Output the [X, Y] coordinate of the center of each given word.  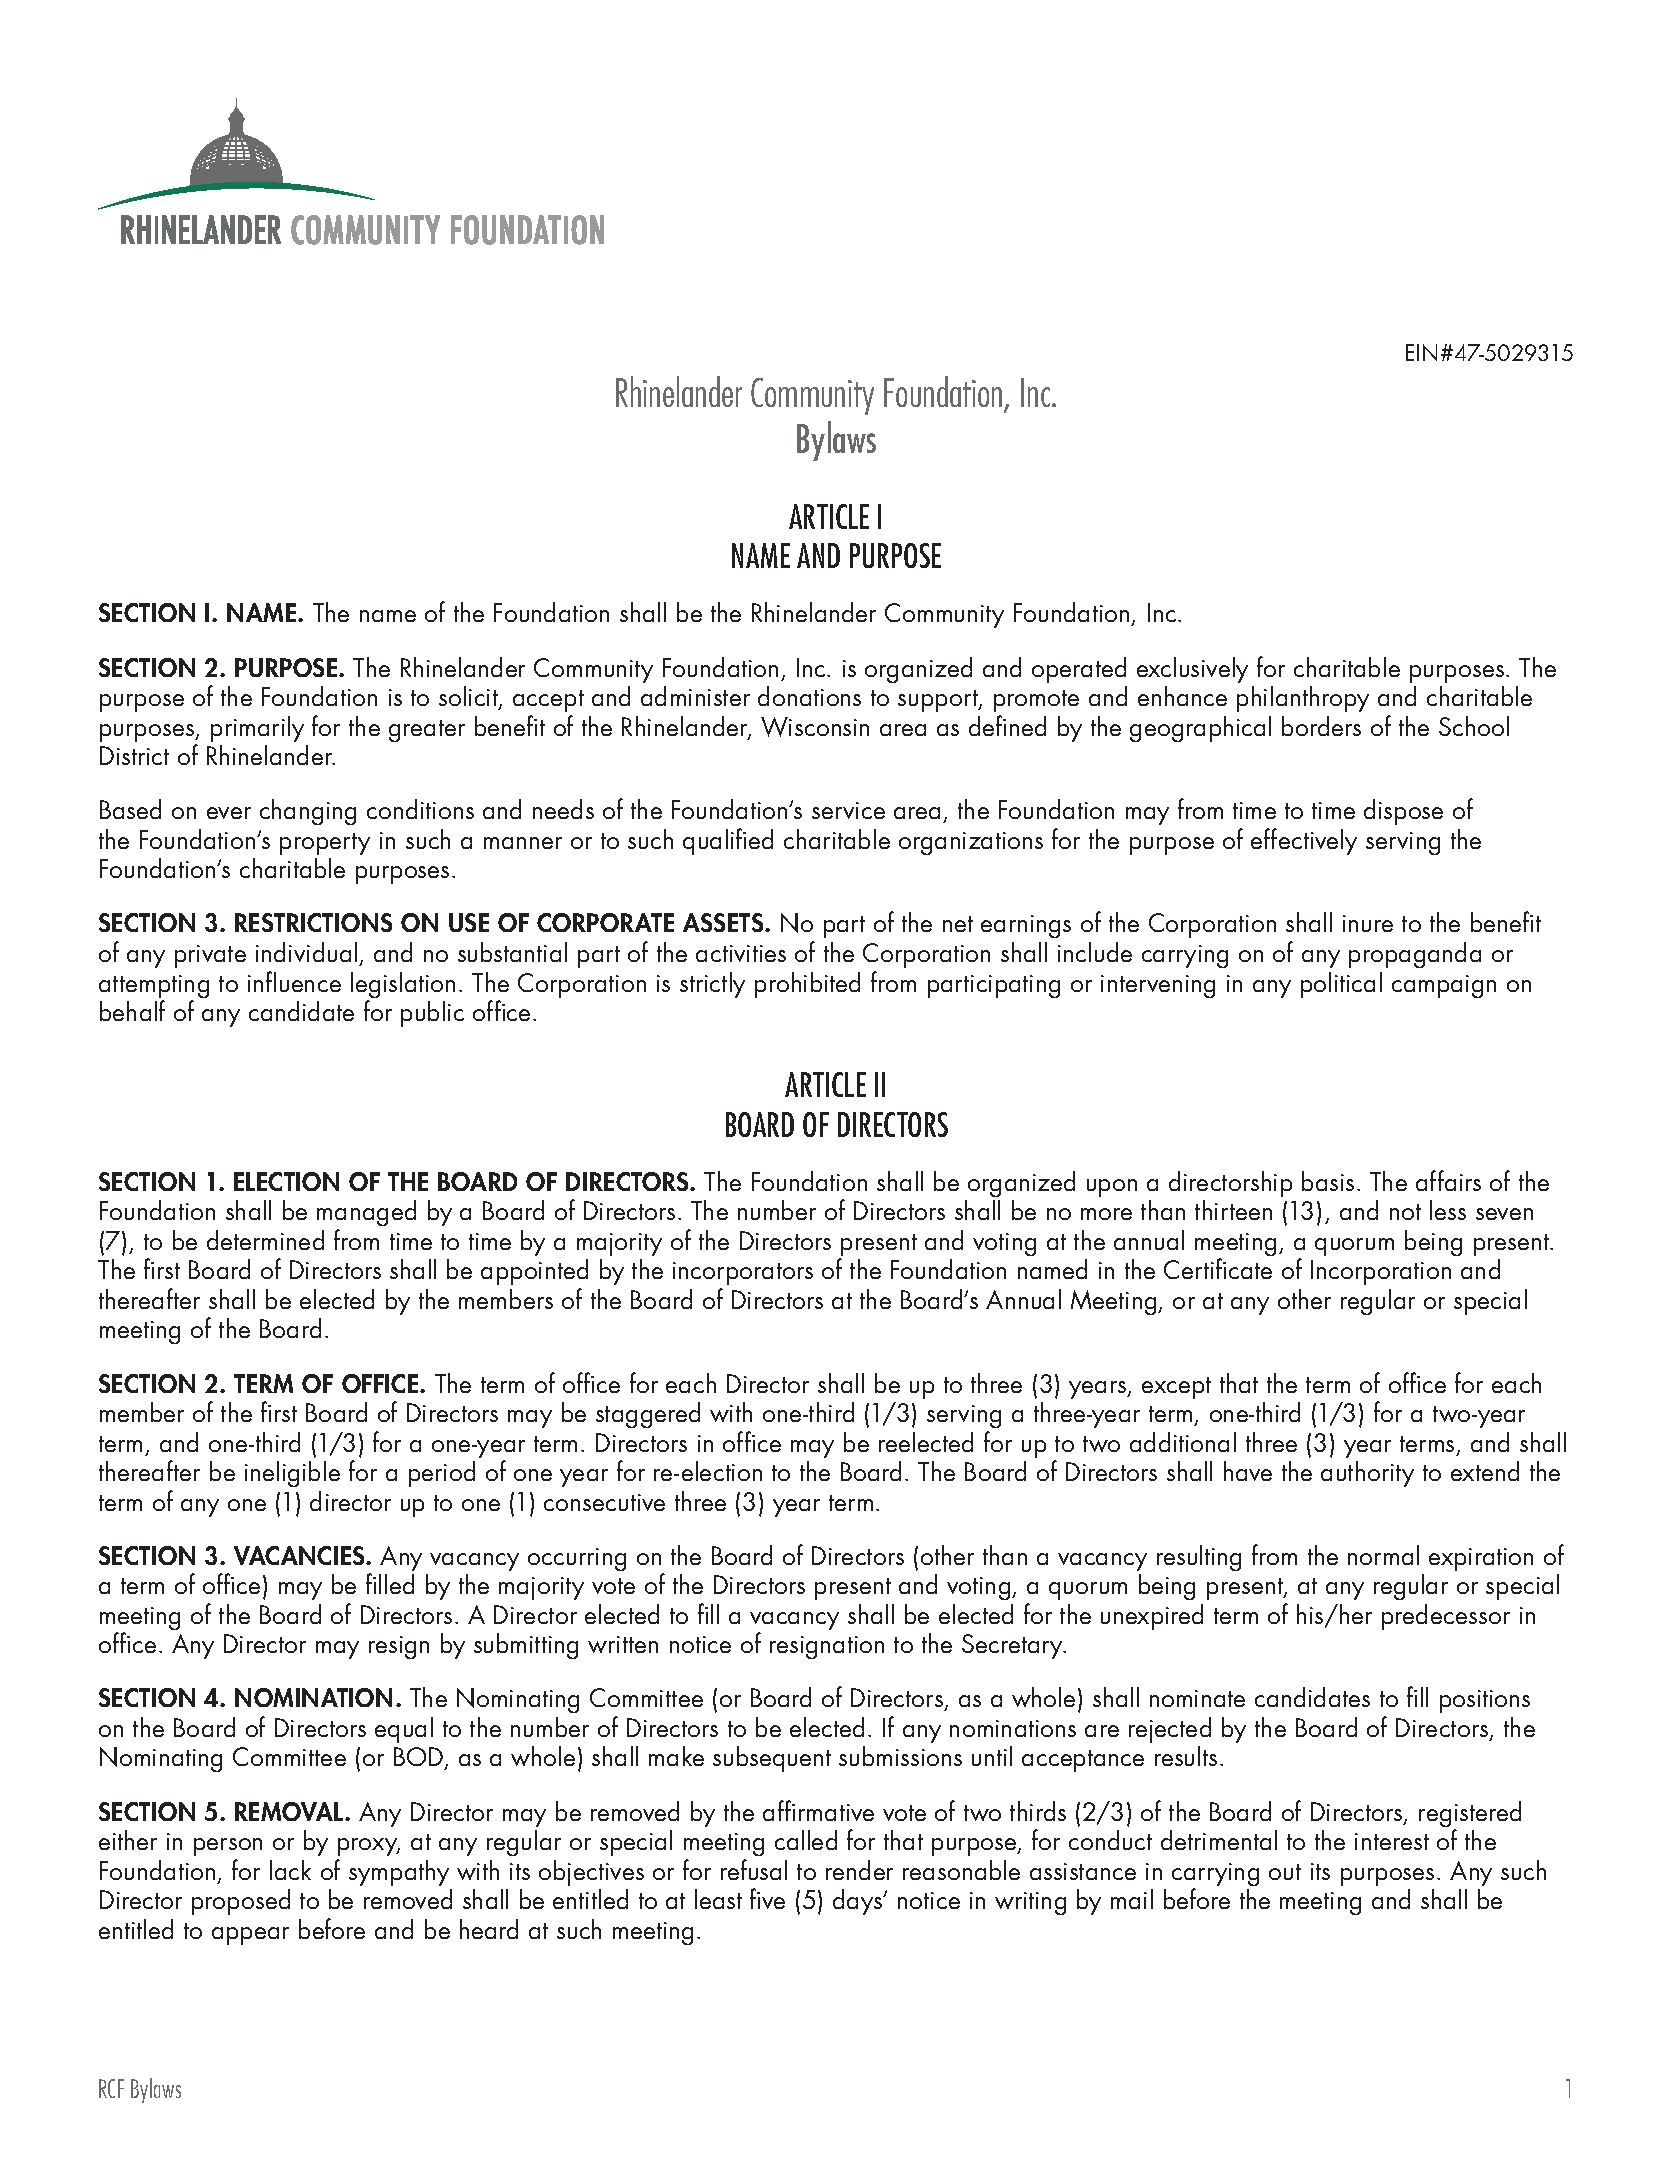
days [859, 1902]
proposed [241, 1902]
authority [1367, 1474]
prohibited [807, 985]
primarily [257, 729]
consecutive [604, 1502]
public [432, 1014]
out [1285, 1872]
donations [809, 696]
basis [1328, 1181]
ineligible [292, 1474]
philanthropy [1303, 699]
